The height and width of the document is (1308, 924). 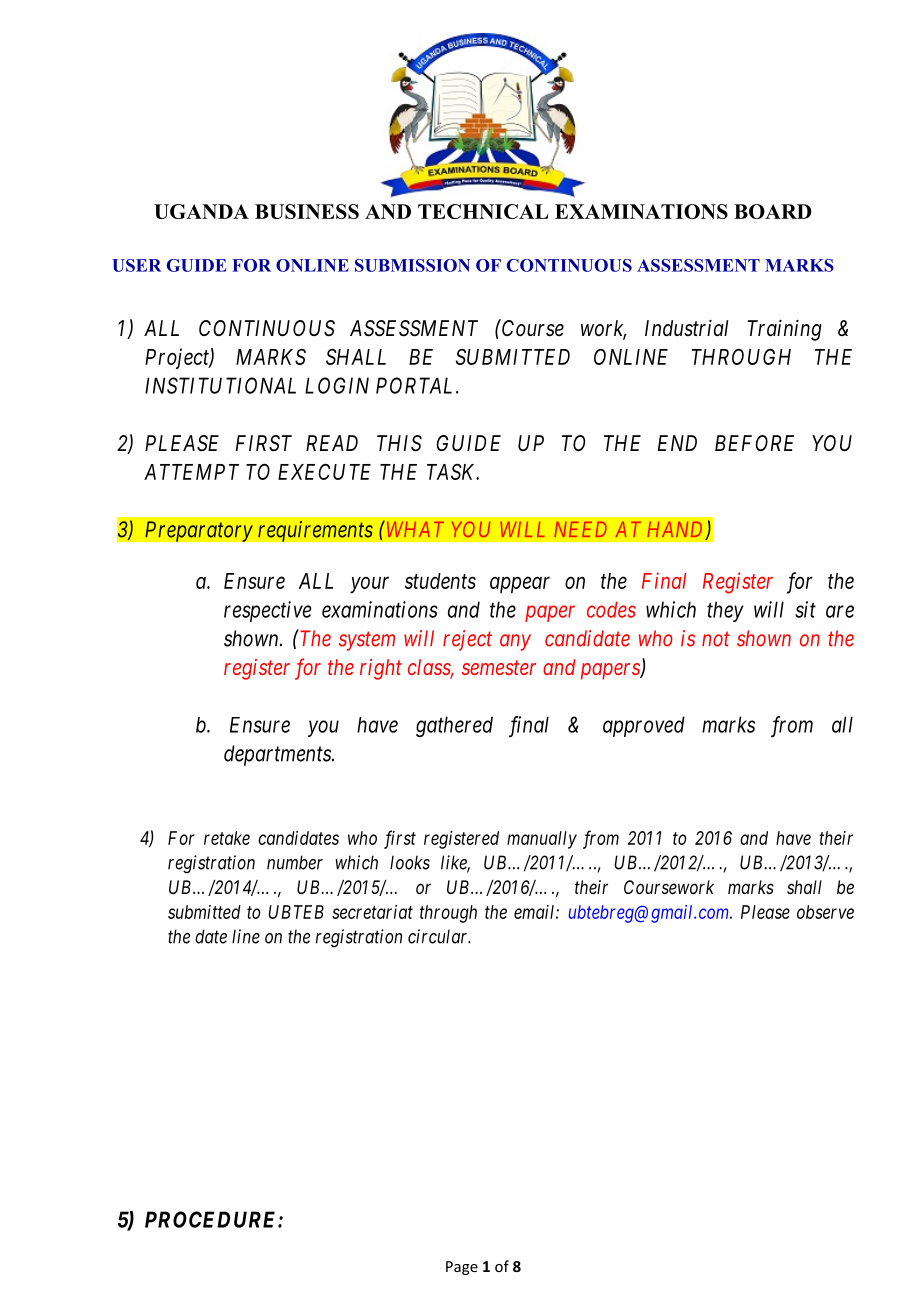 I want to click on BOARD, so click(x=773, y=211).
